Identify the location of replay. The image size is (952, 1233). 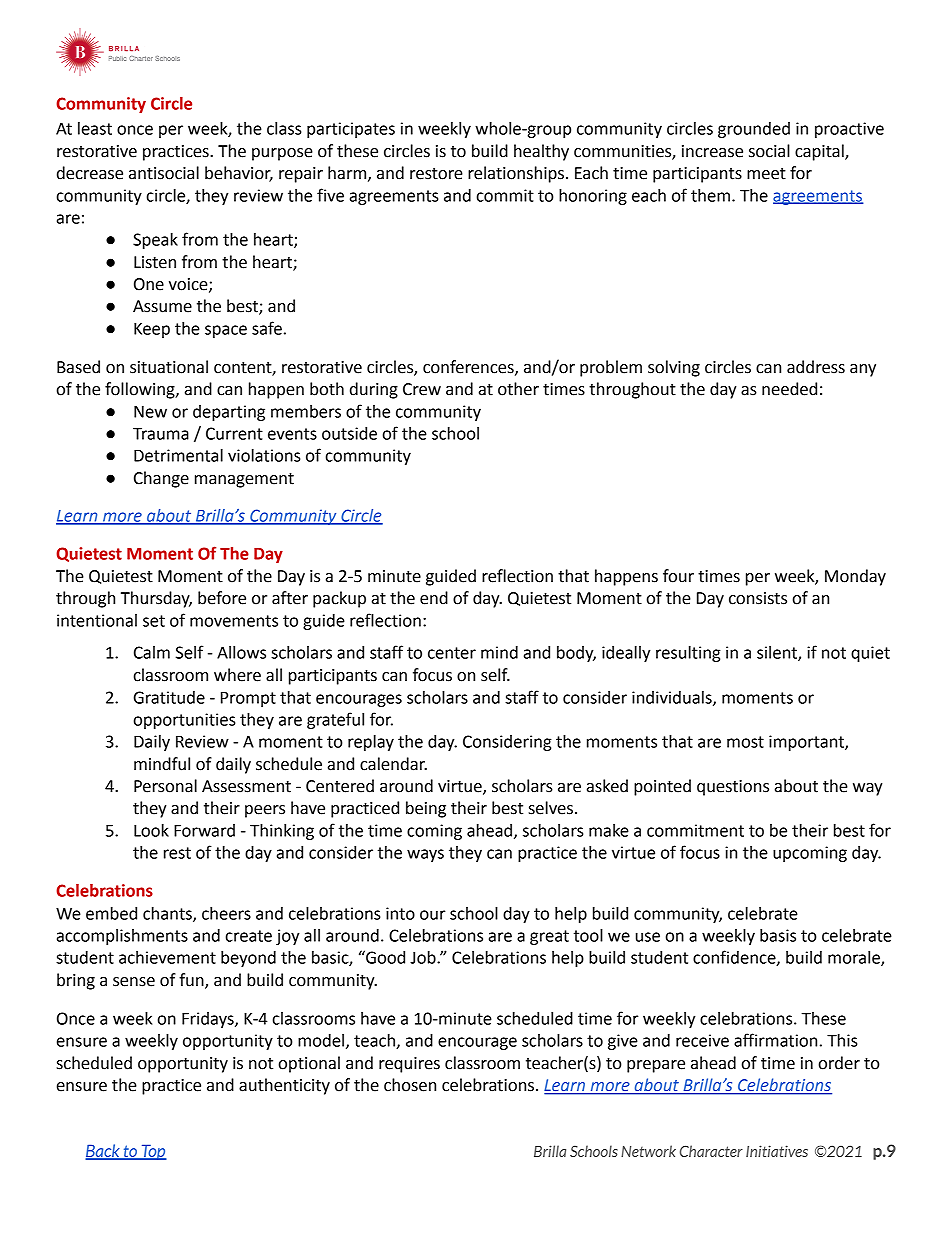
(371, 743).
